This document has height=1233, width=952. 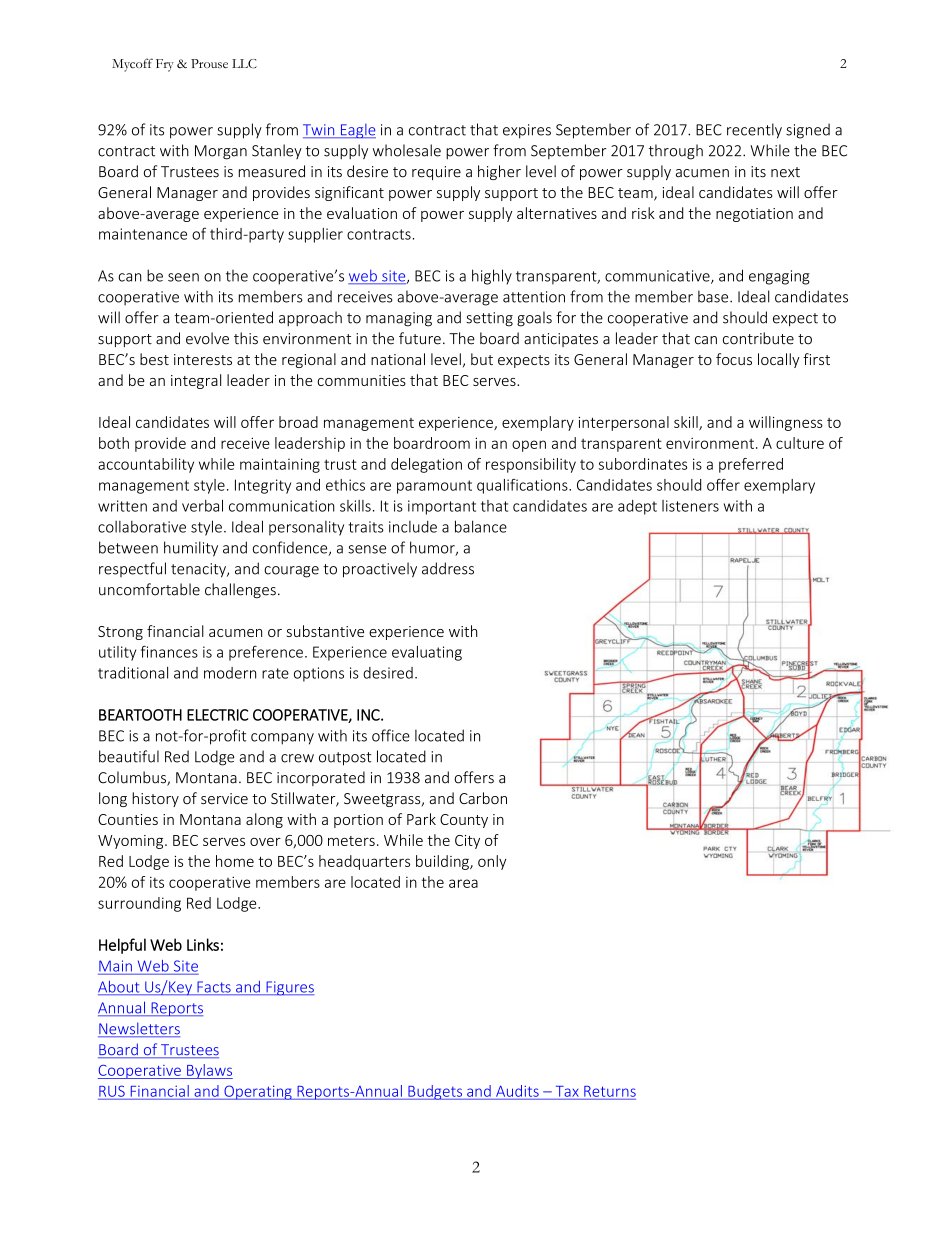 I want to click on Returns, so click(x=610, y=1091).
